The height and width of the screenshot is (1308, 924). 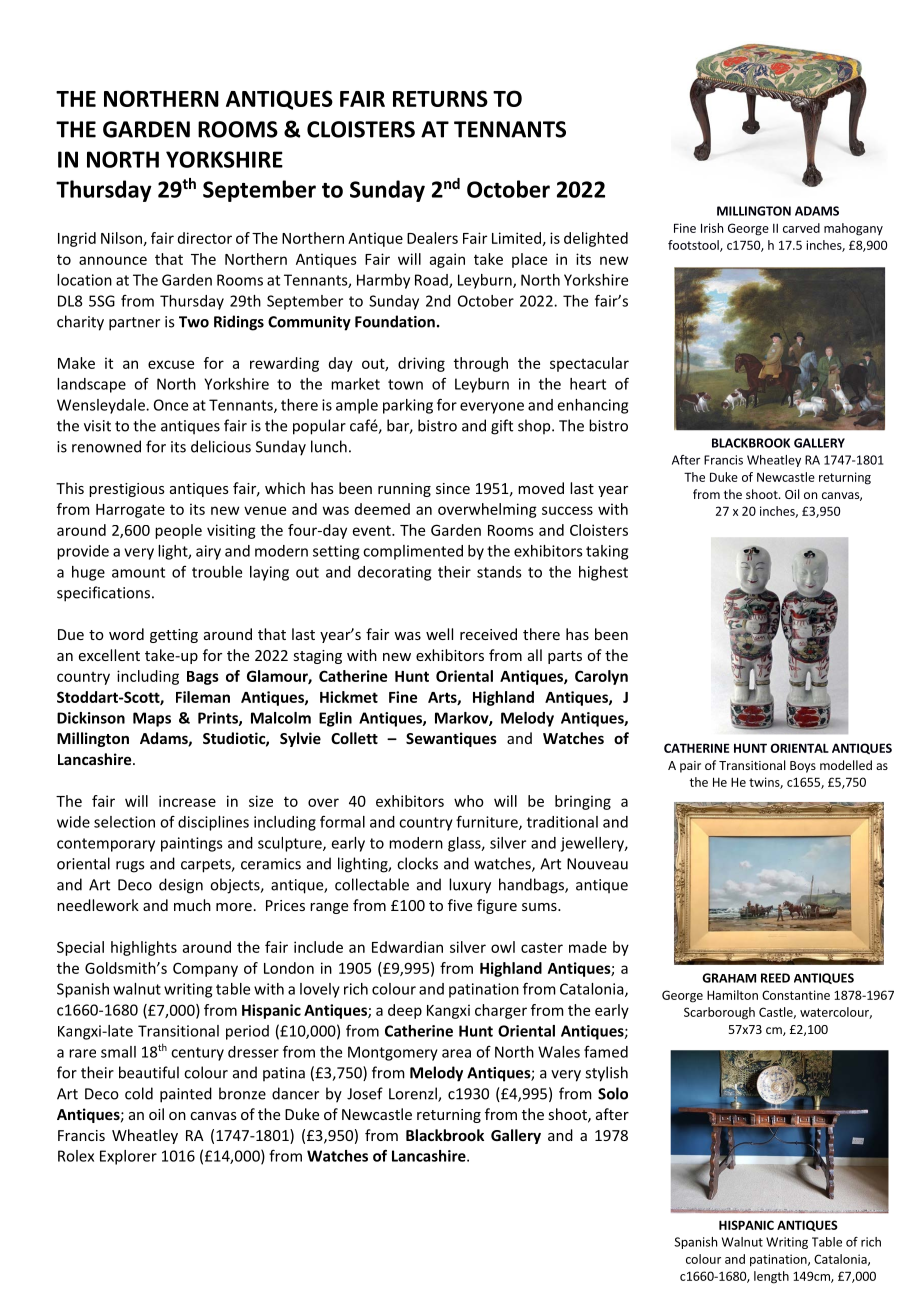 I want to click on Once, so click(x=171, y=405).
